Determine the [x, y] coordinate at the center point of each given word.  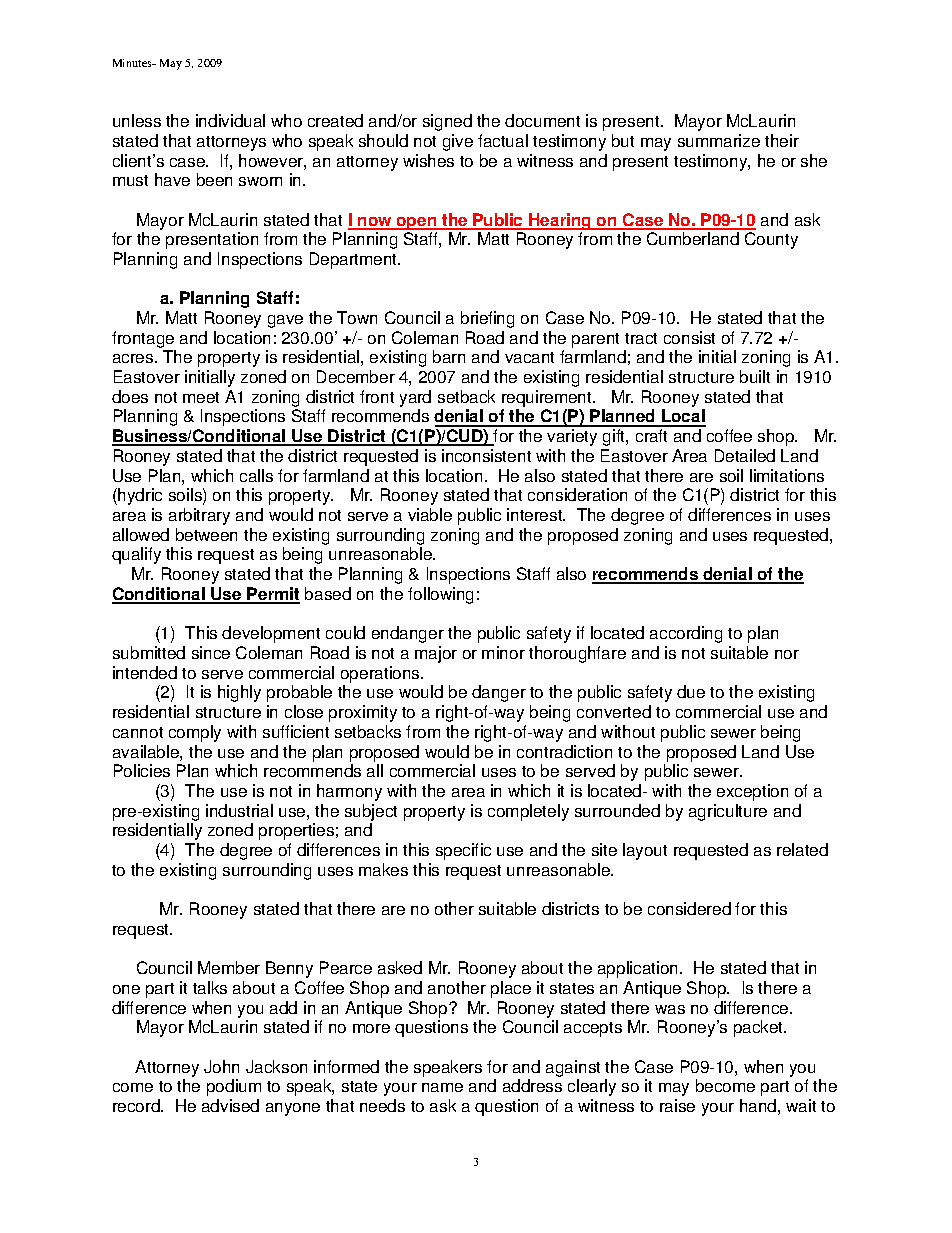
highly [239, 693]
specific [463, 851]
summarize [719, 140]
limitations [787, 475]
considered [689, 908]
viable [430, 514]
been [214, 179]
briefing [487, 319]
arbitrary [199, 516]
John [221, 1066]
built [755, 376]
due [691, 691]
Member [229, 967]
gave [285, 321]
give [458, 142]
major [436, 654]
